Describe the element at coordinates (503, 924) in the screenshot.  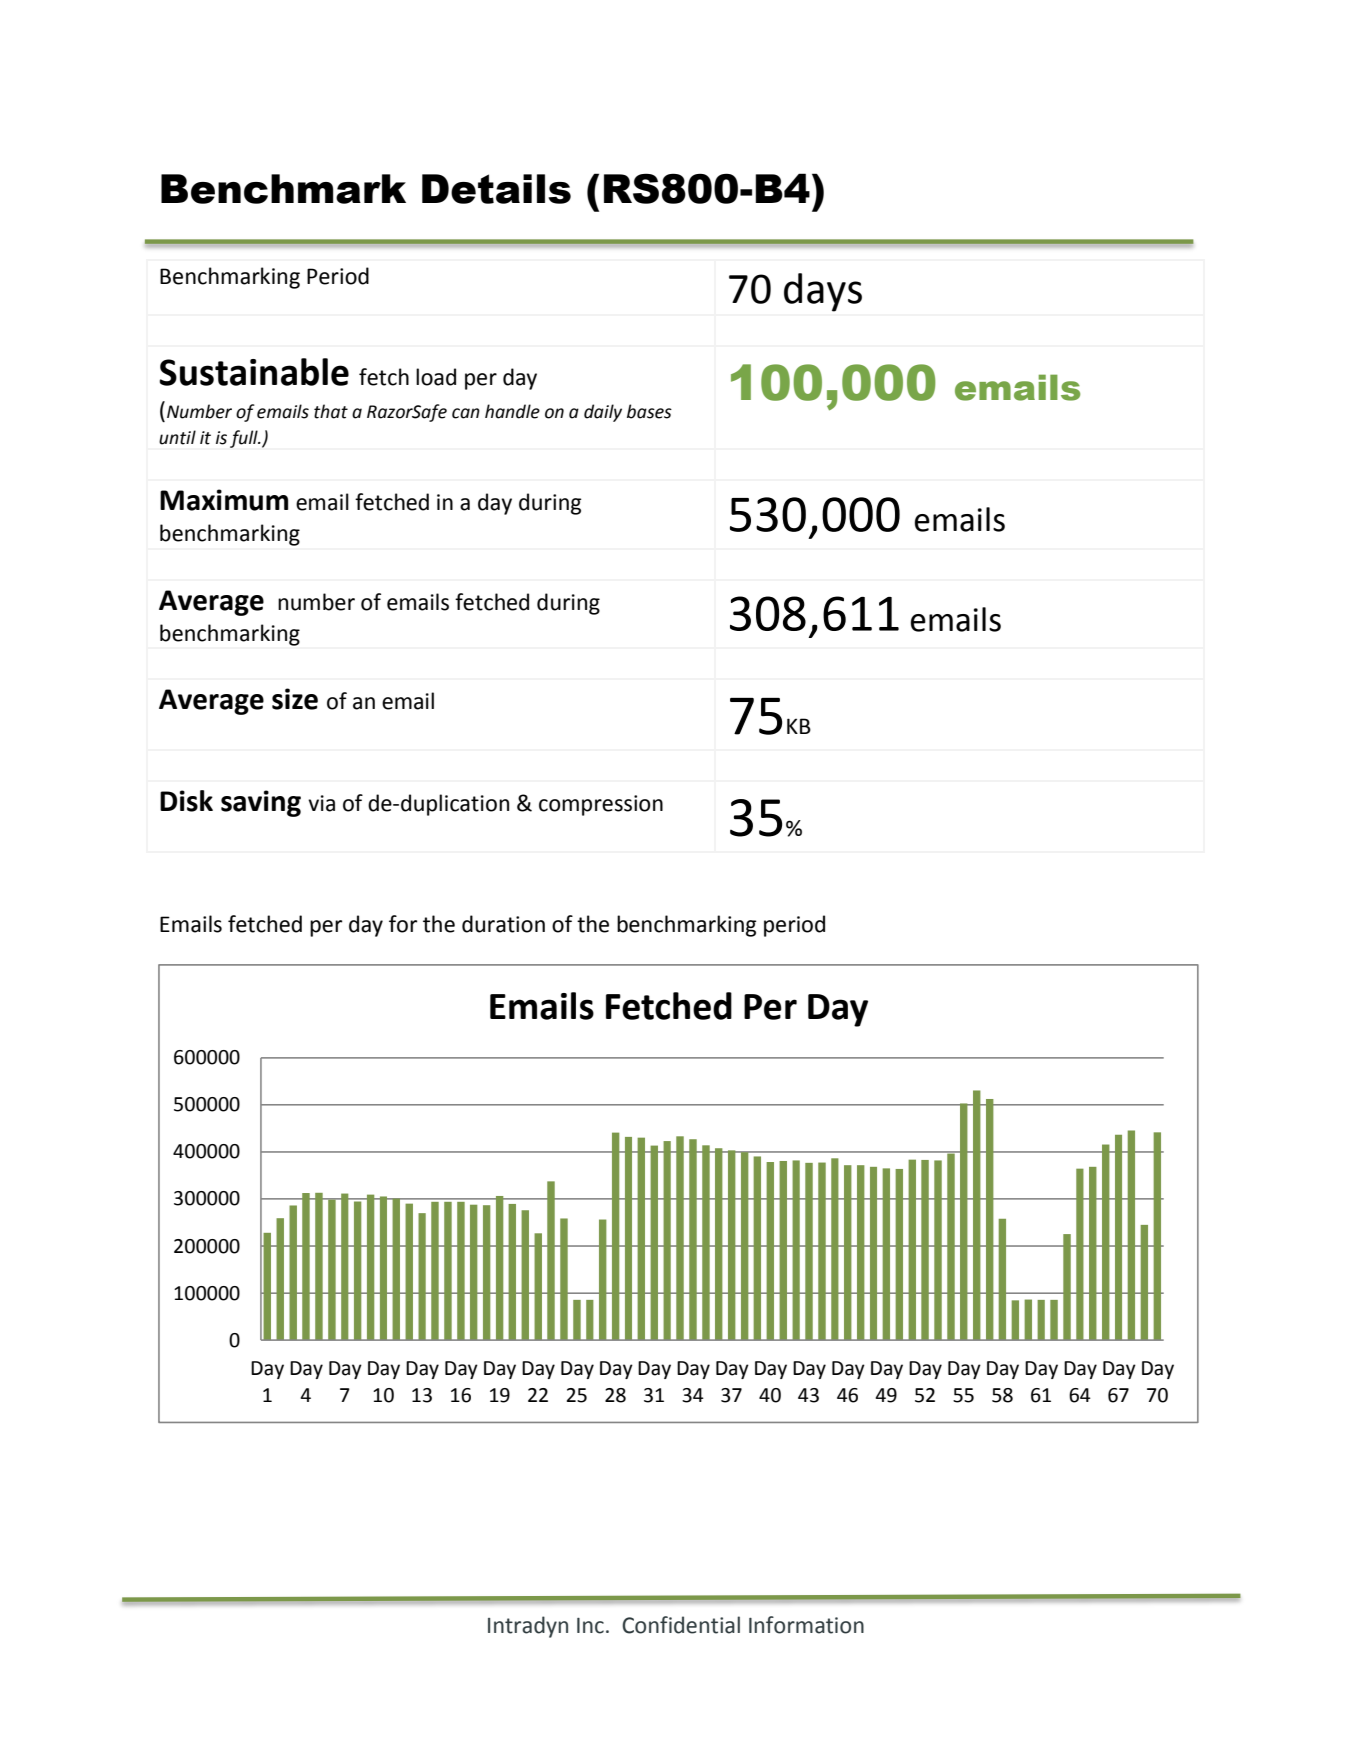
I see `duration` at that location.
